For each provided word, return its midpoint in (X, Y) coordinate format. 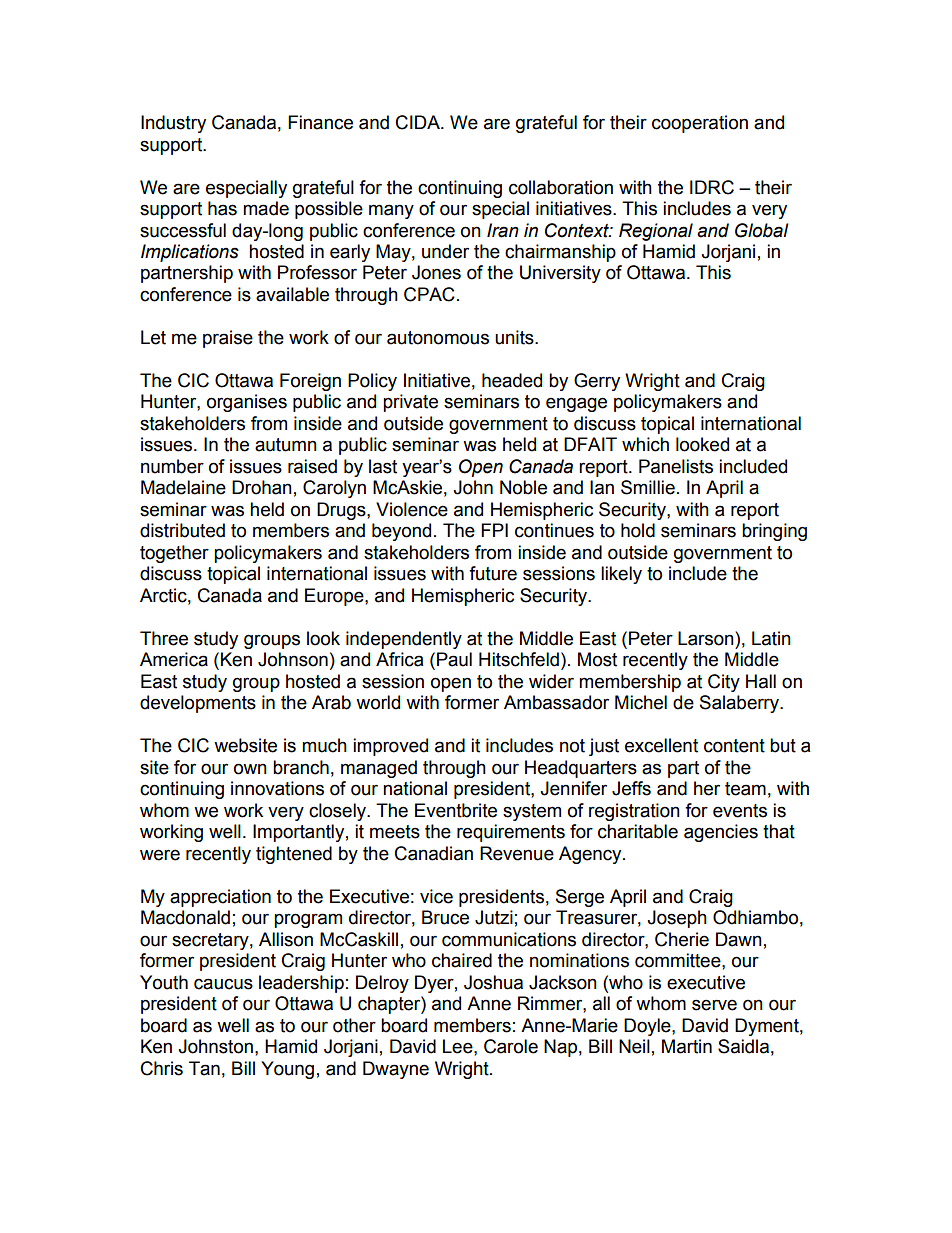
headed (512, 380)
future (493, 573)
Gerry (597, 382)
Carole (511, 1046)
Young (287, 1070)
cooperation (700, 124)
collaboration (561, 187)
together (174, 554)
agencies (721, 833)
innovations (277, 788)
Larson (707, 638)
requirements (511, 833)
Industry (173, 124)
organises (247, 403)
